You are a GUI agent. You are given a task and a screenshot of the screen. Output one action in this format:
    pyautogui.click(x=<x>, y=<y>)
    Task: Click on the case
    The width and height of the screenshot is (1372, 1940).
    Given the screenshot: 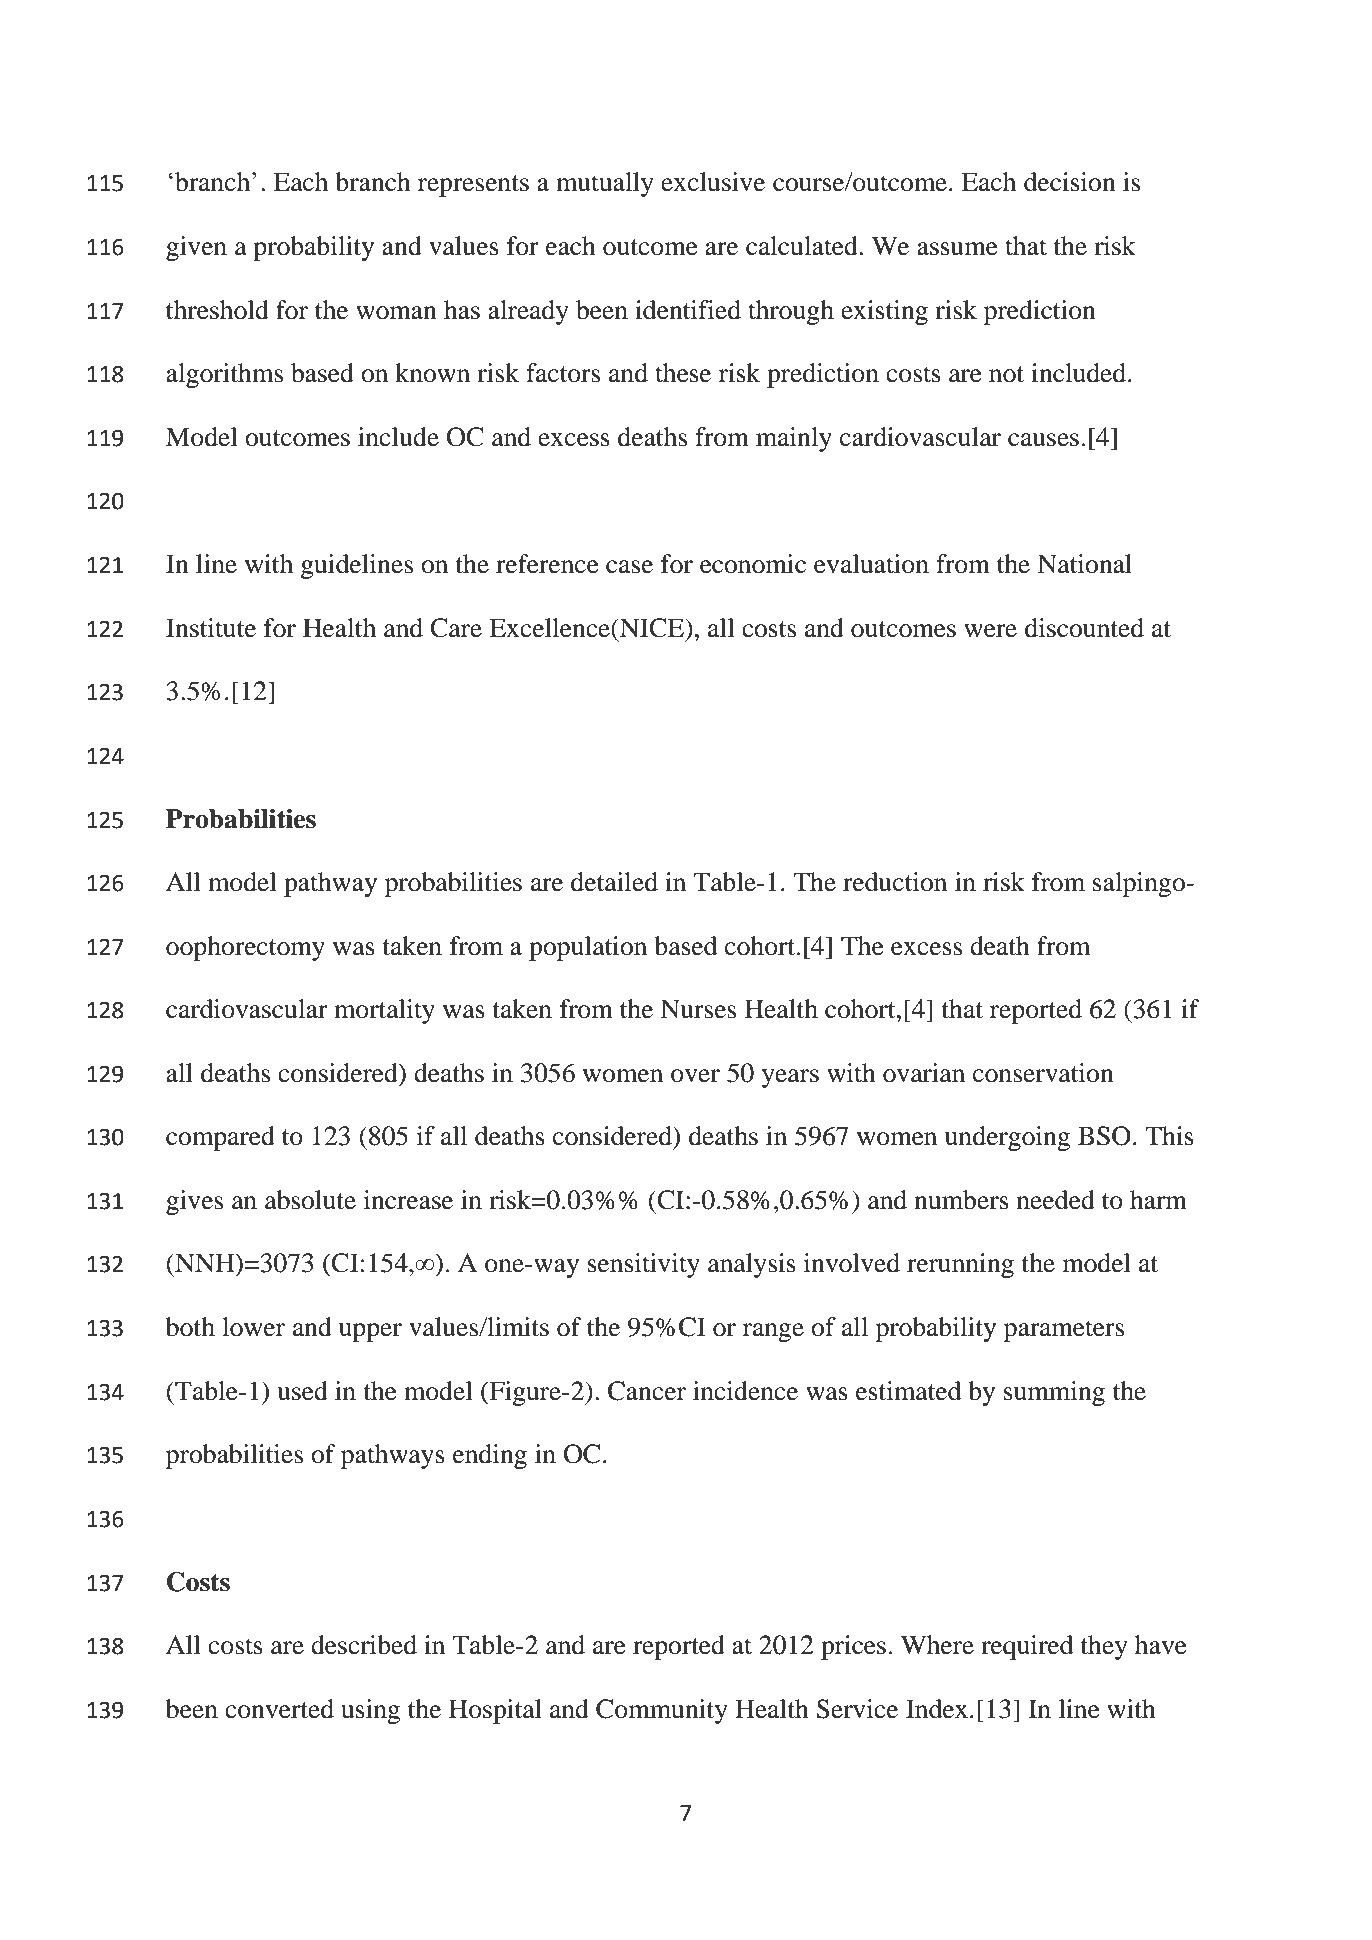 What is the action you would take?
    pyautogui.click(x=629, y=567)
